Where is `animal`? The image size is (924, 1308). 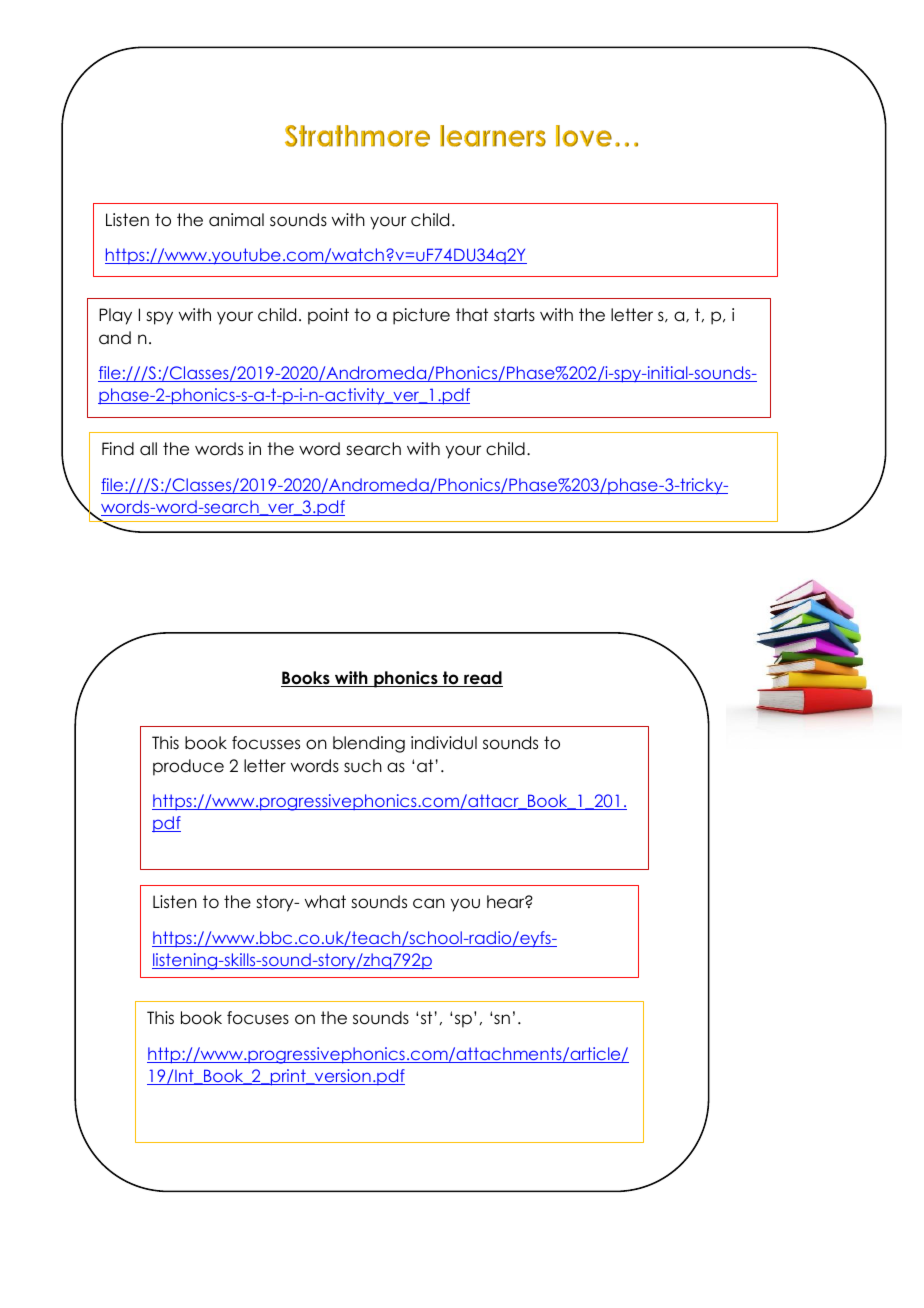 animal is located at coordinates (236, 220).
